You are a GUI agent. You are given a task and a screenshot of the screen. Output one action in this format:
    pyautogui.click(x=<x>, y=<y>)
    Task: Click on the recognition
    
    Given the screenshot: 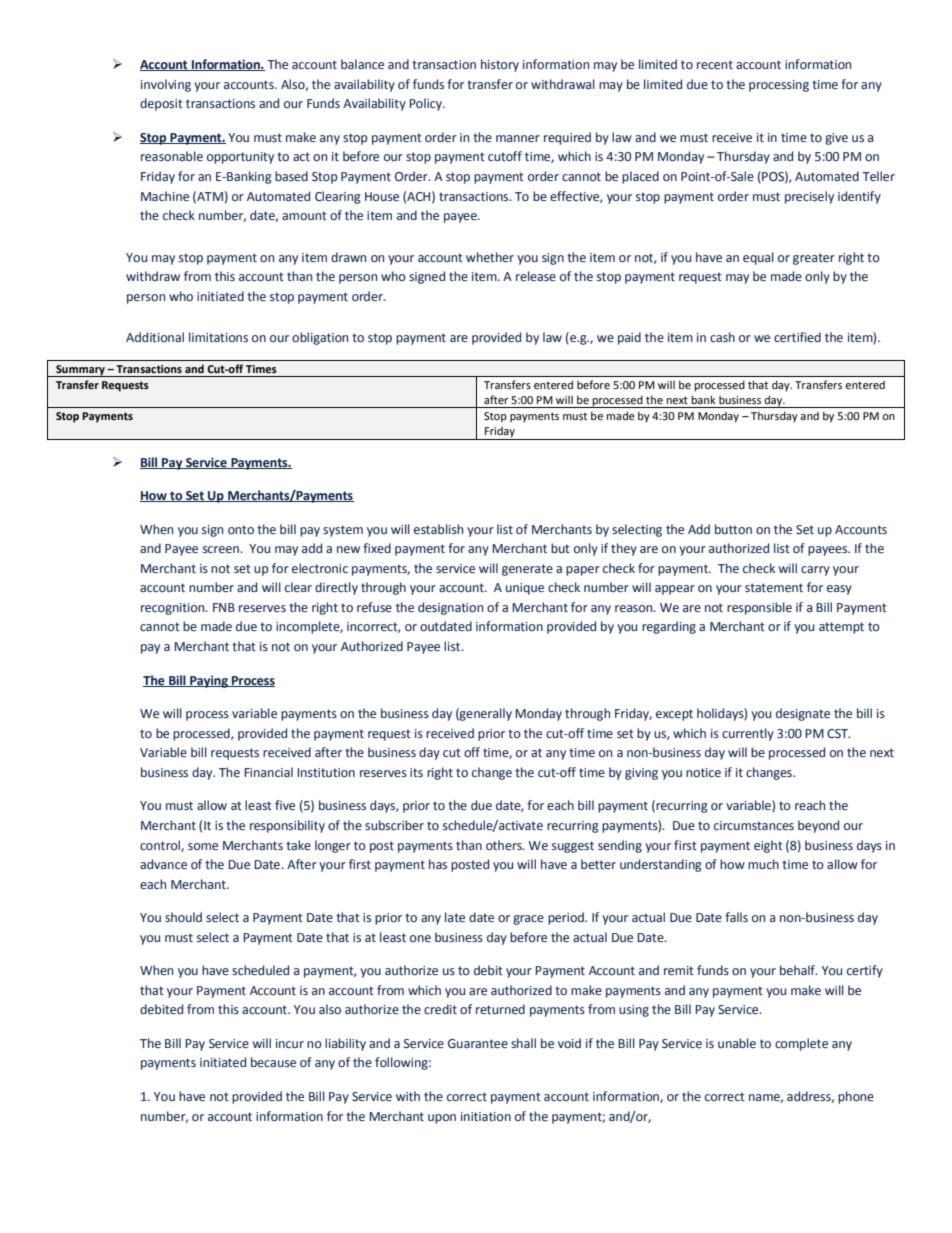 What is the action you would take?
    pyautogui.click(x=174, y=609)
